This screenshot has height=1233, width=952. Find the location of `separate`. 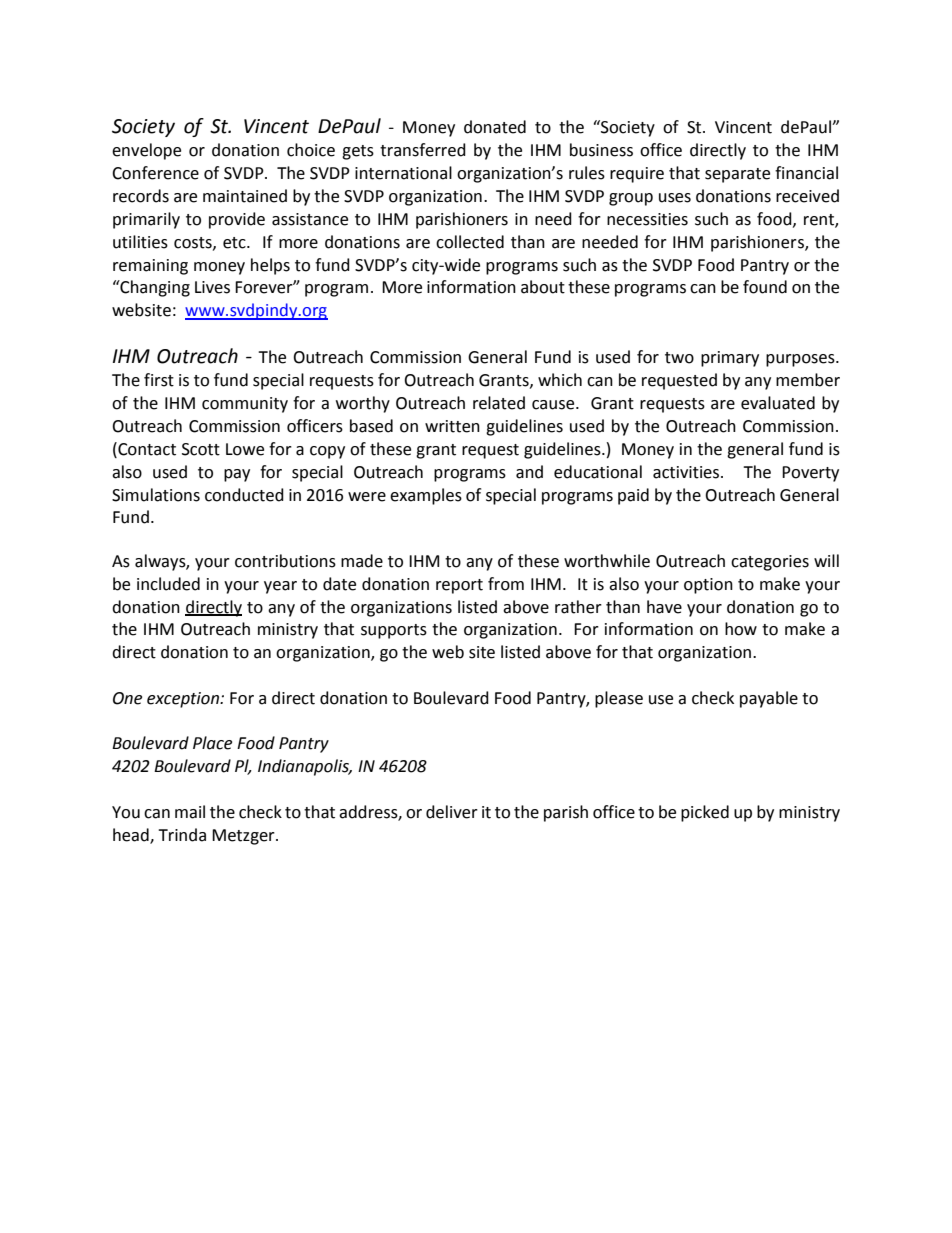

separate is located at coordinates (737, 175).
